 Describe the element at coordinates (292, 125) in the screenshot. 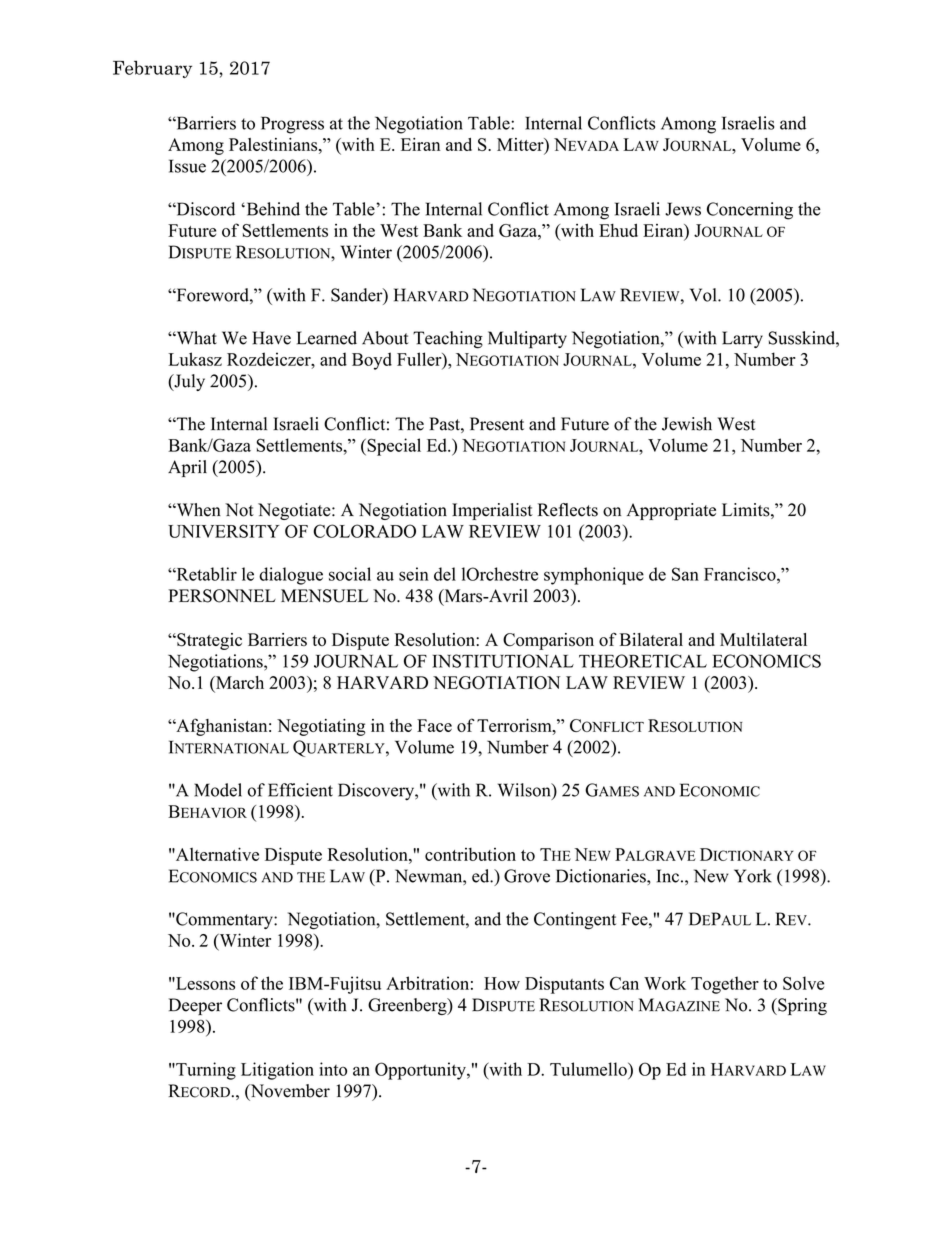

I see `Progress` at that location.
